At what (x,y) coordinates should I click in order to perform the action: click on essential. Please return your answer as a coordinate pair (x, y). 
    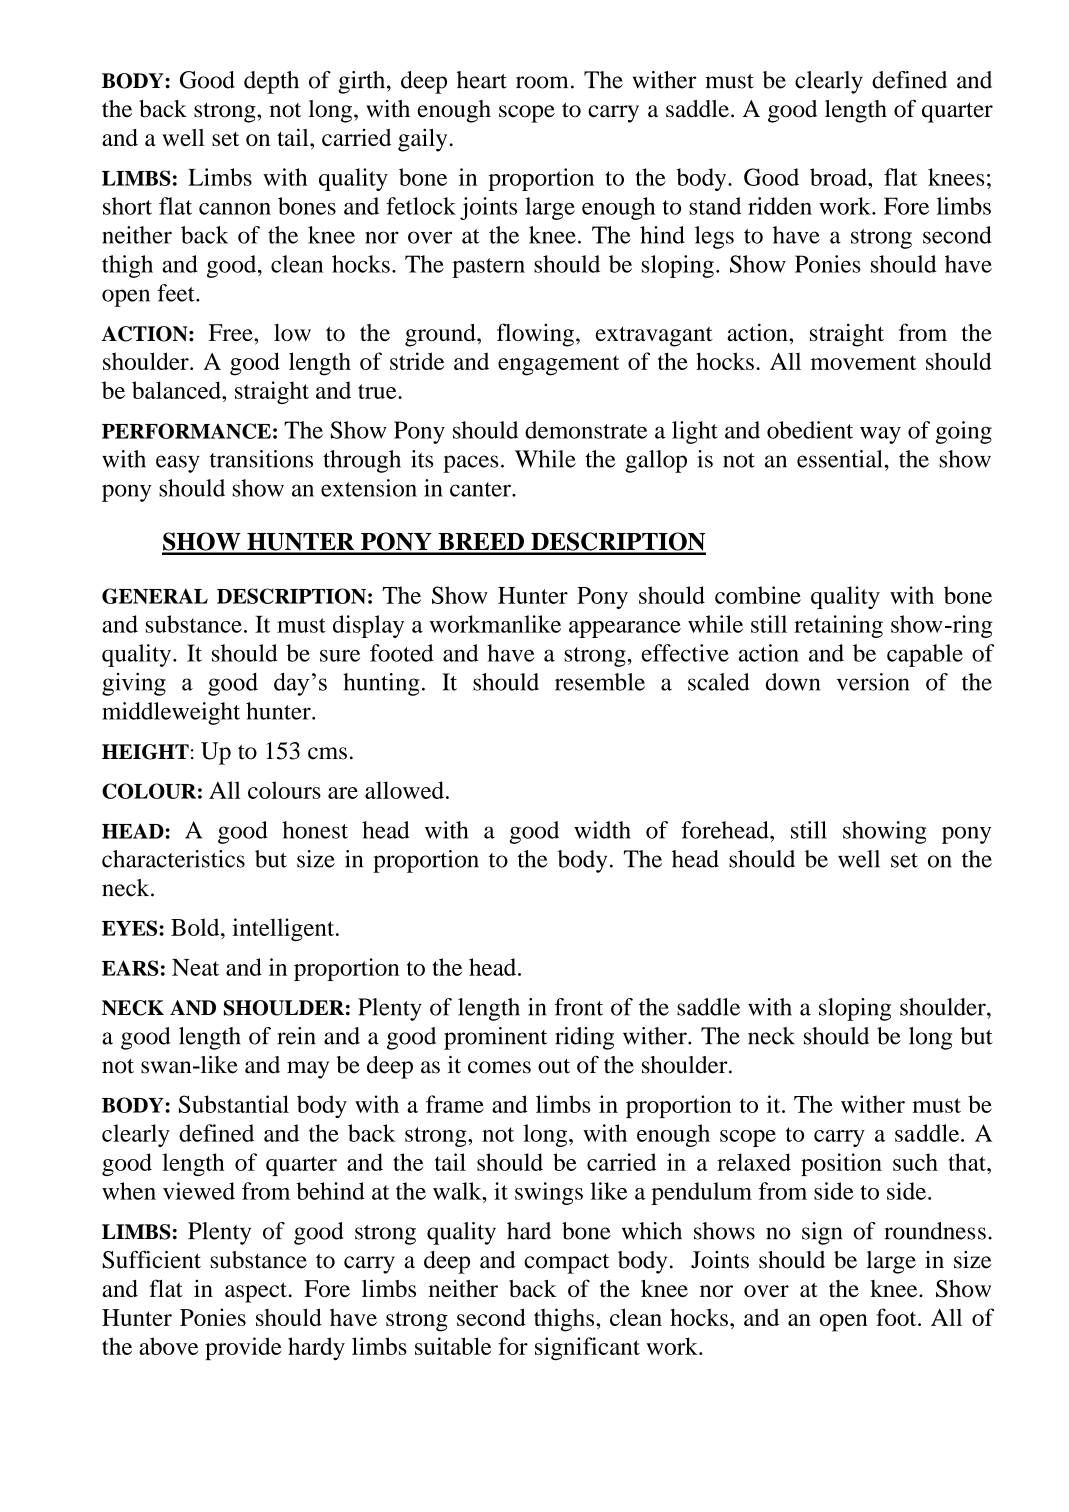
    Looking at the image, I should click on (839, 459).
